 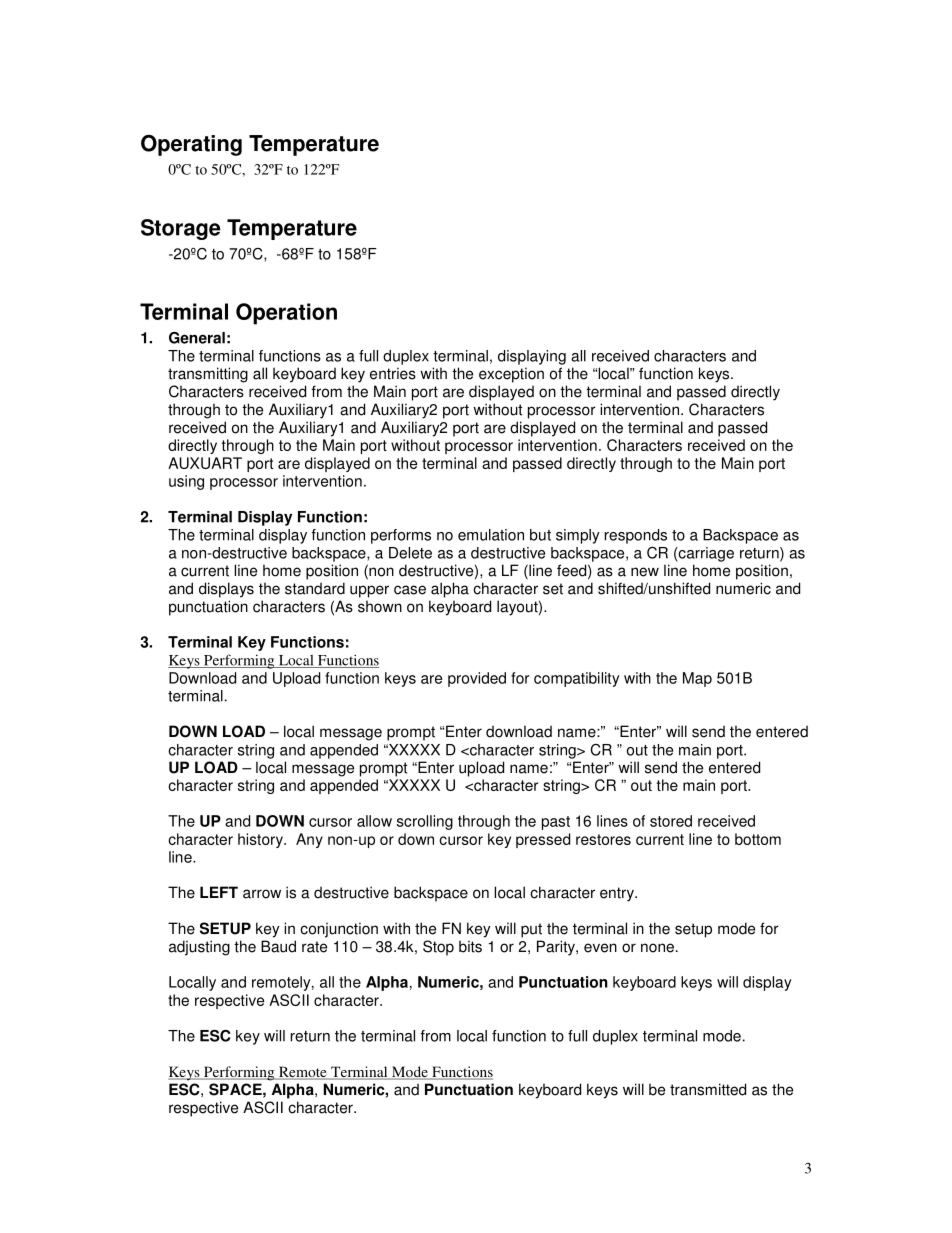 I want to click on transmitted, so click(x=708, y=1089).
